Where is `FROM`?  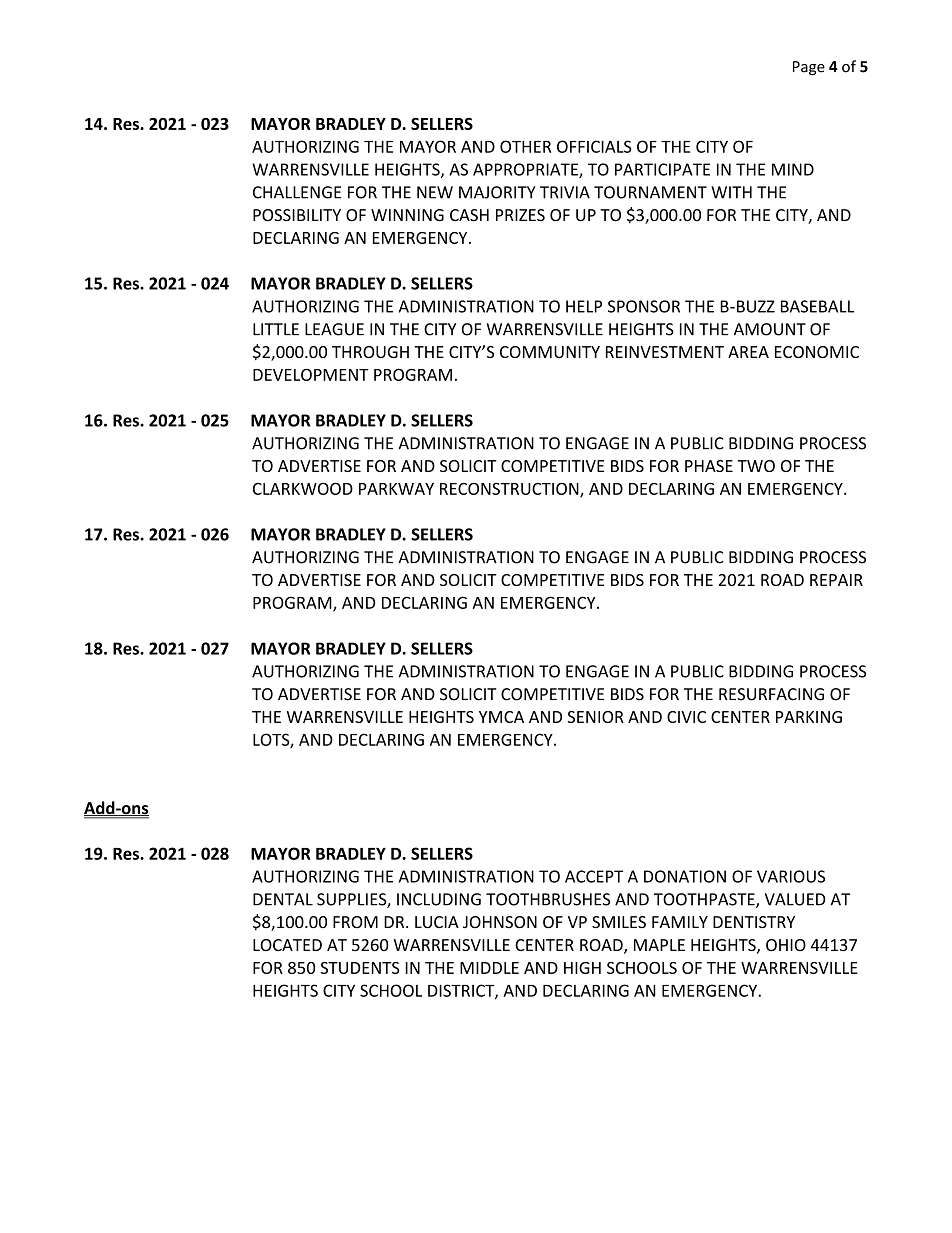
FROM is located at coordinates (355, 922).
